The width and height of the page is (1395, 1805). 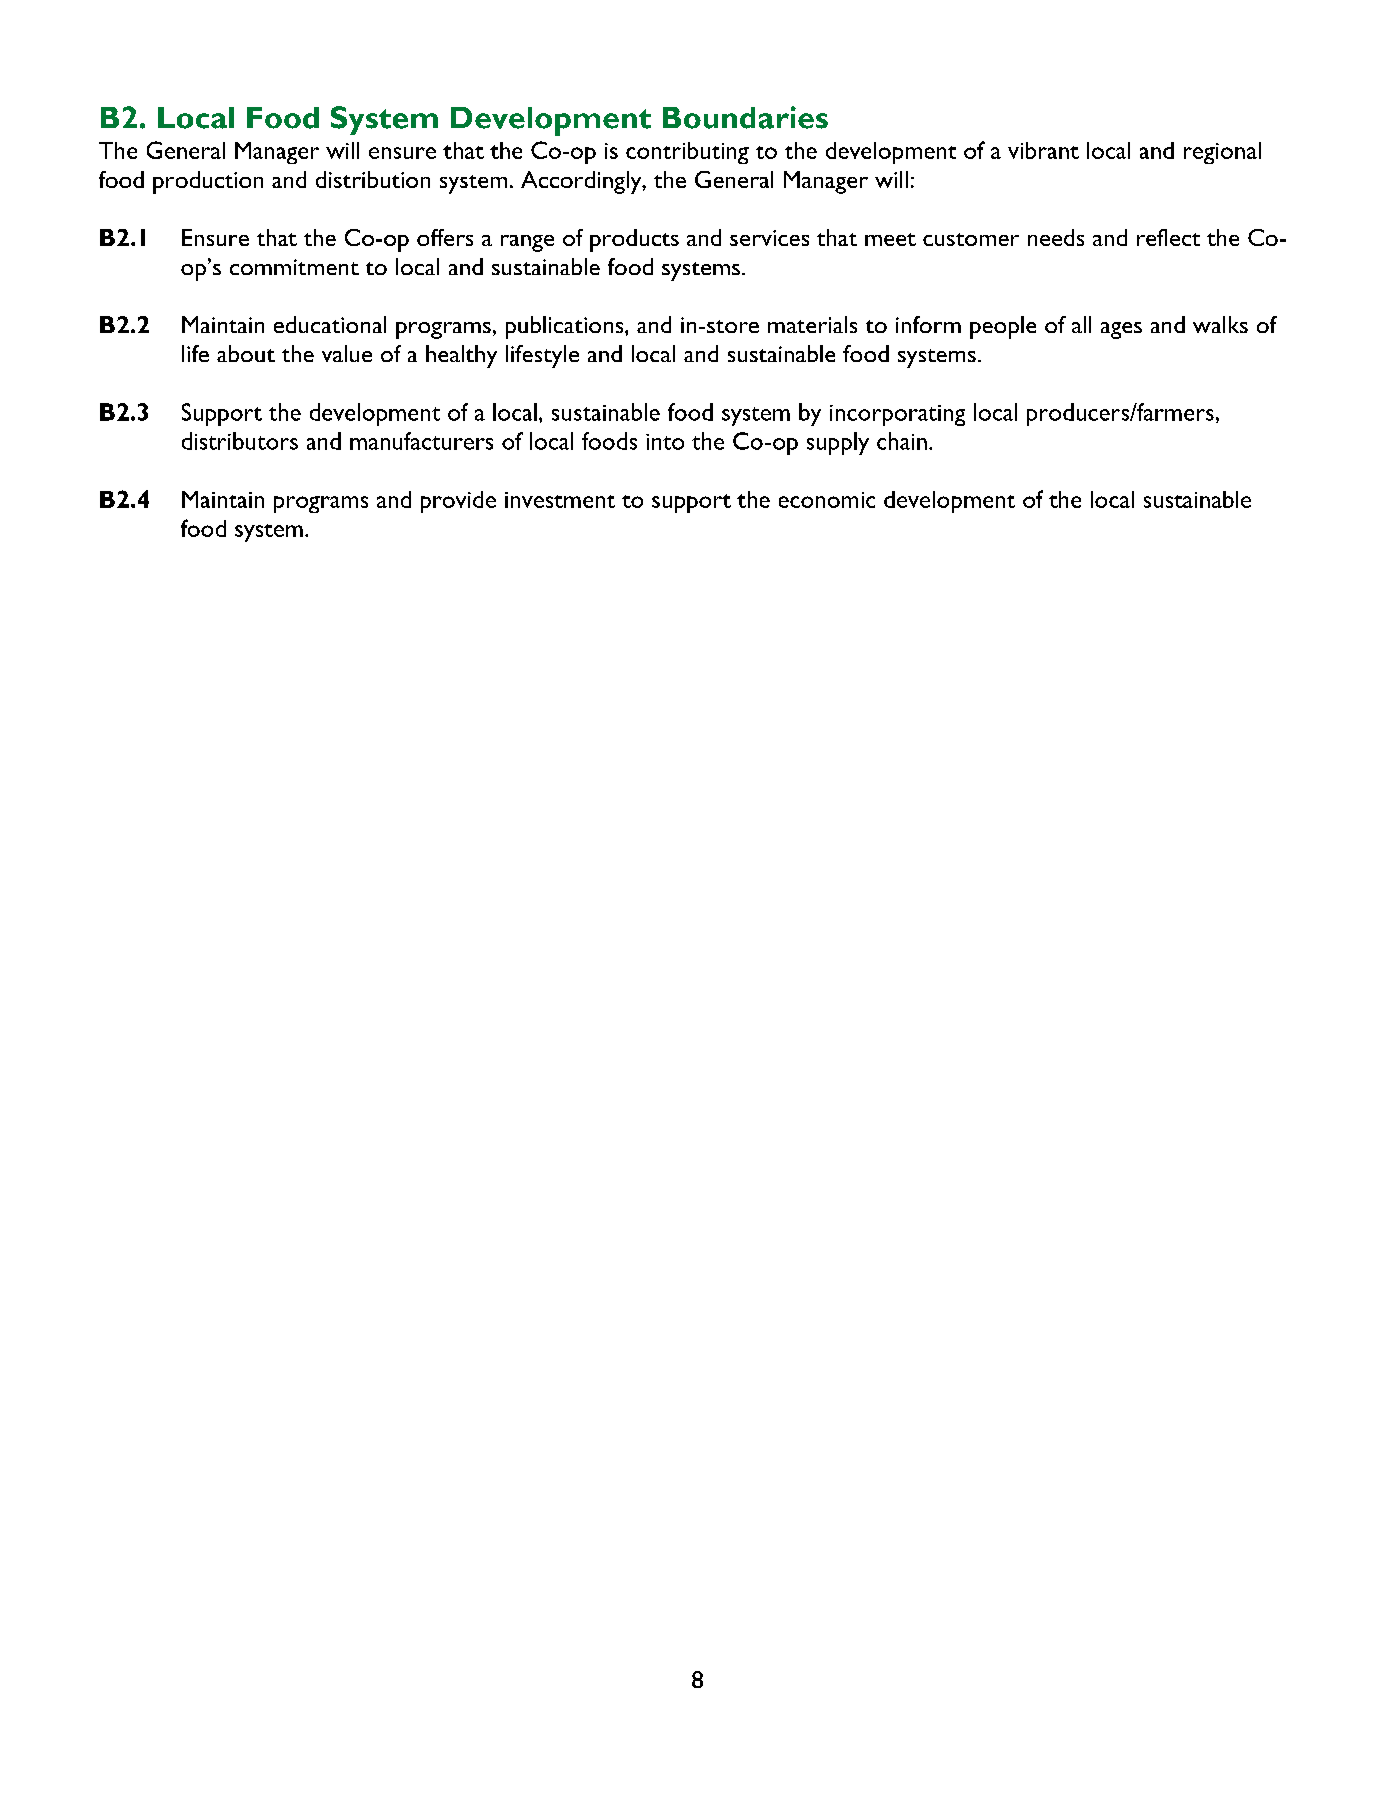 What do you see at coordinates (347, 353) in the page?
I see `value` at bounding box center [347, 353].
